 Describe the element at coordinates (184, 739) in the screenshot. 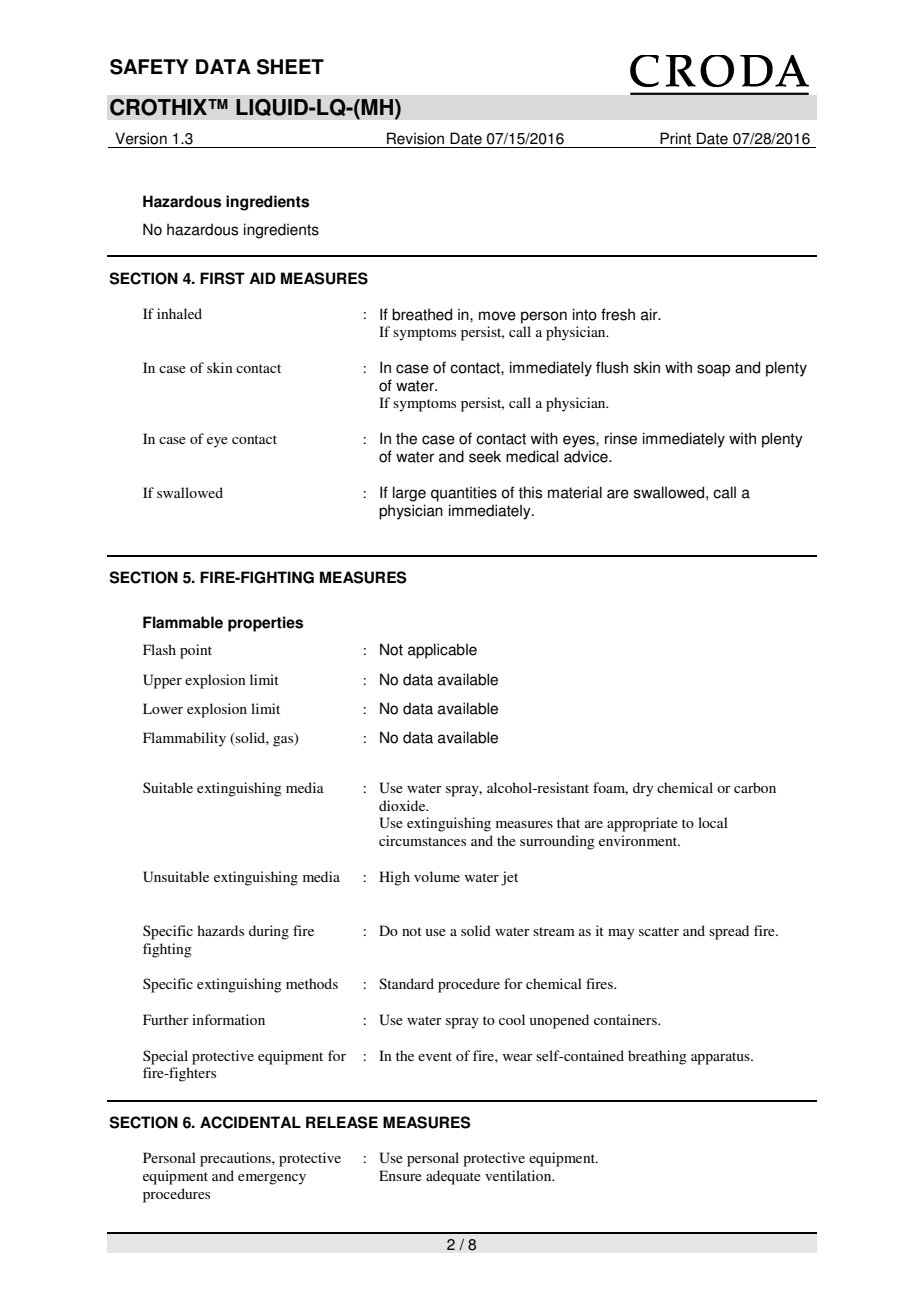

I see `Flammability` at that location.
